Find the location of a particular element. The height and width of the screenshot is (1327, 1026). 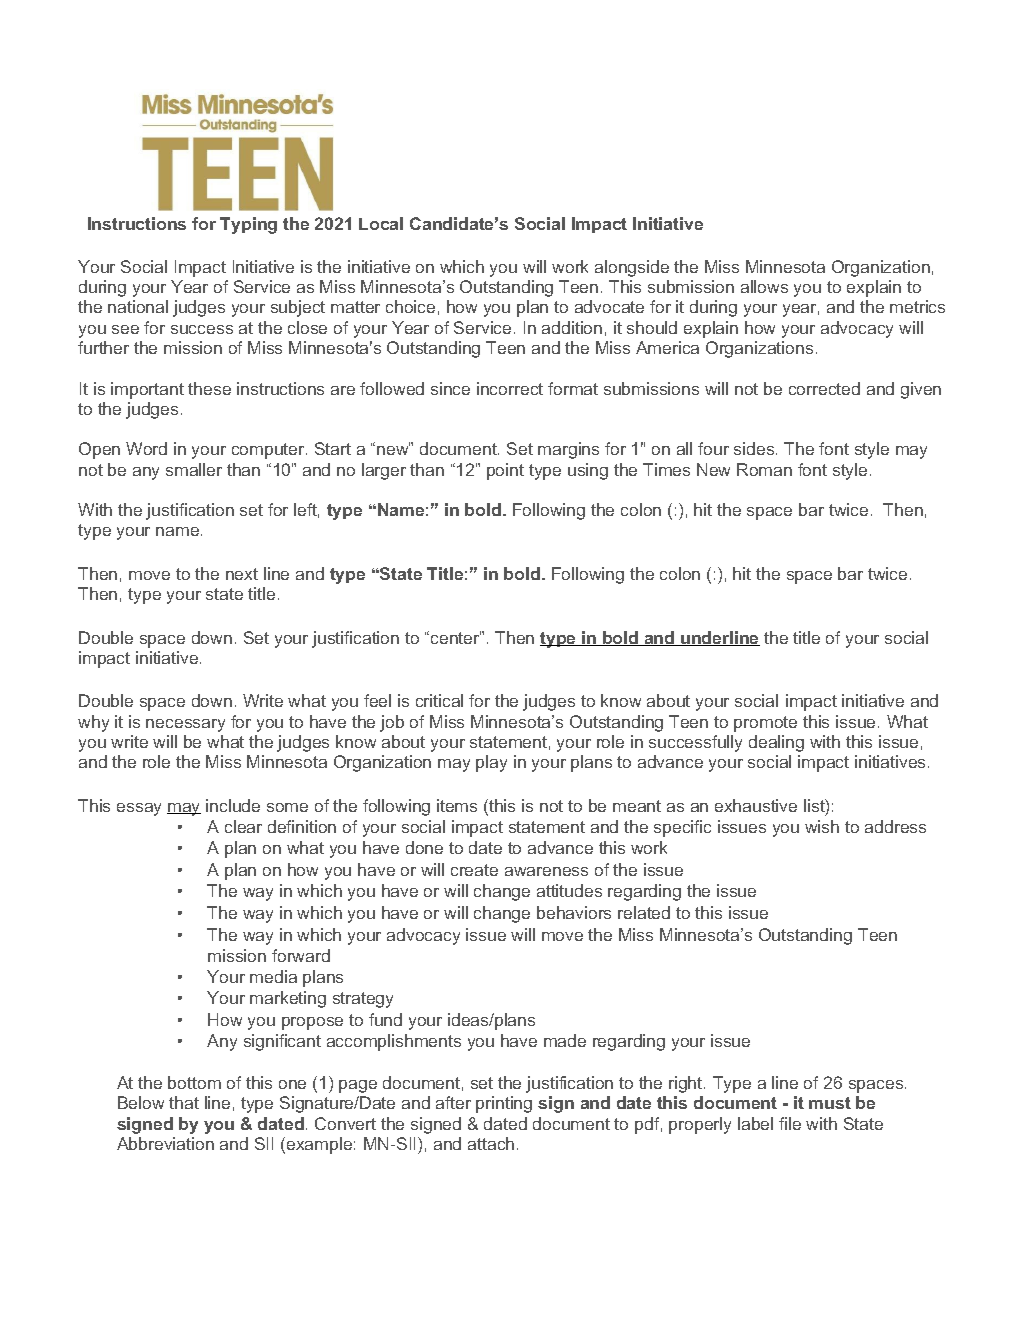

allows is located at coordinates (764, 286).
